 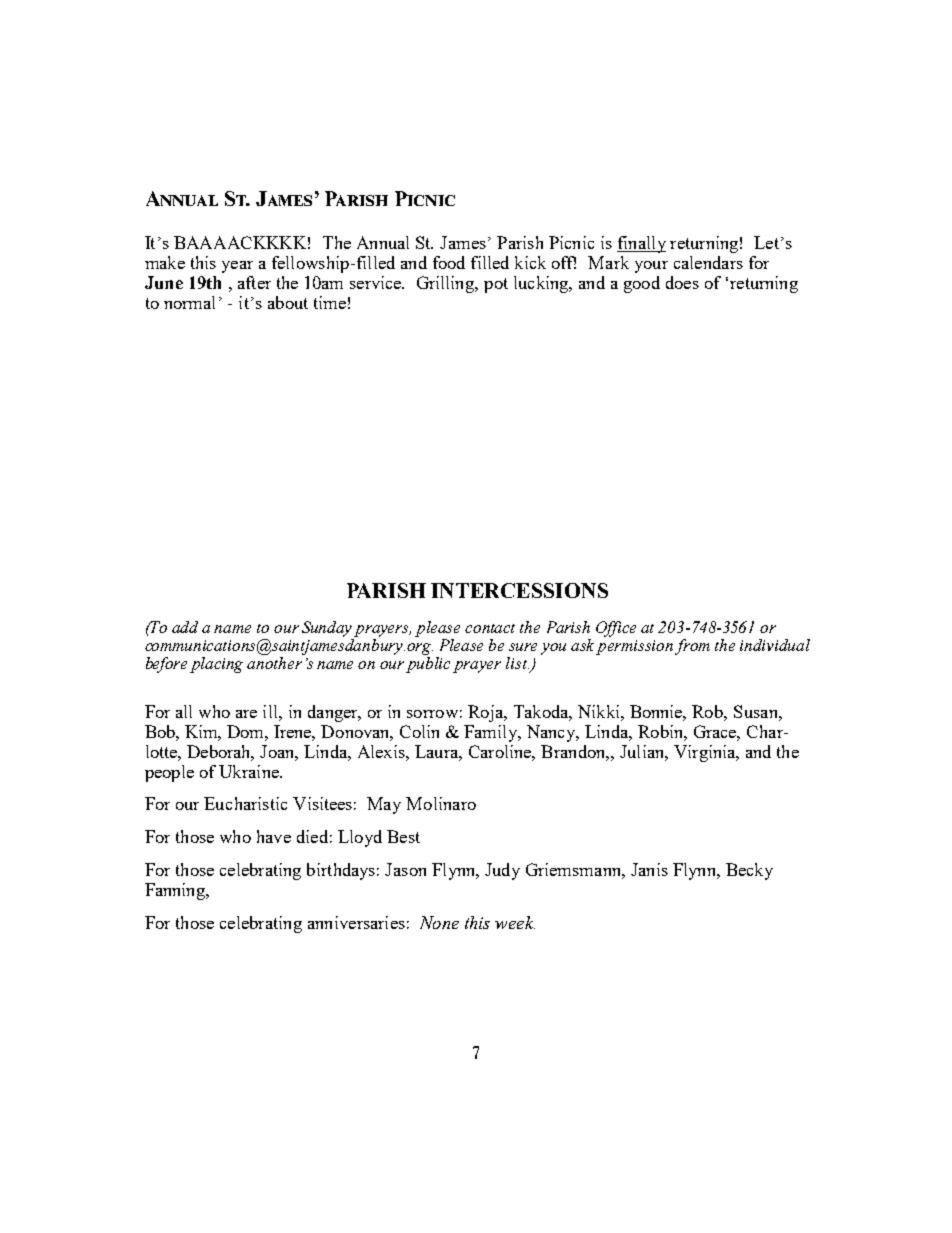 I want to click on year, so click(x=237, y=267).
